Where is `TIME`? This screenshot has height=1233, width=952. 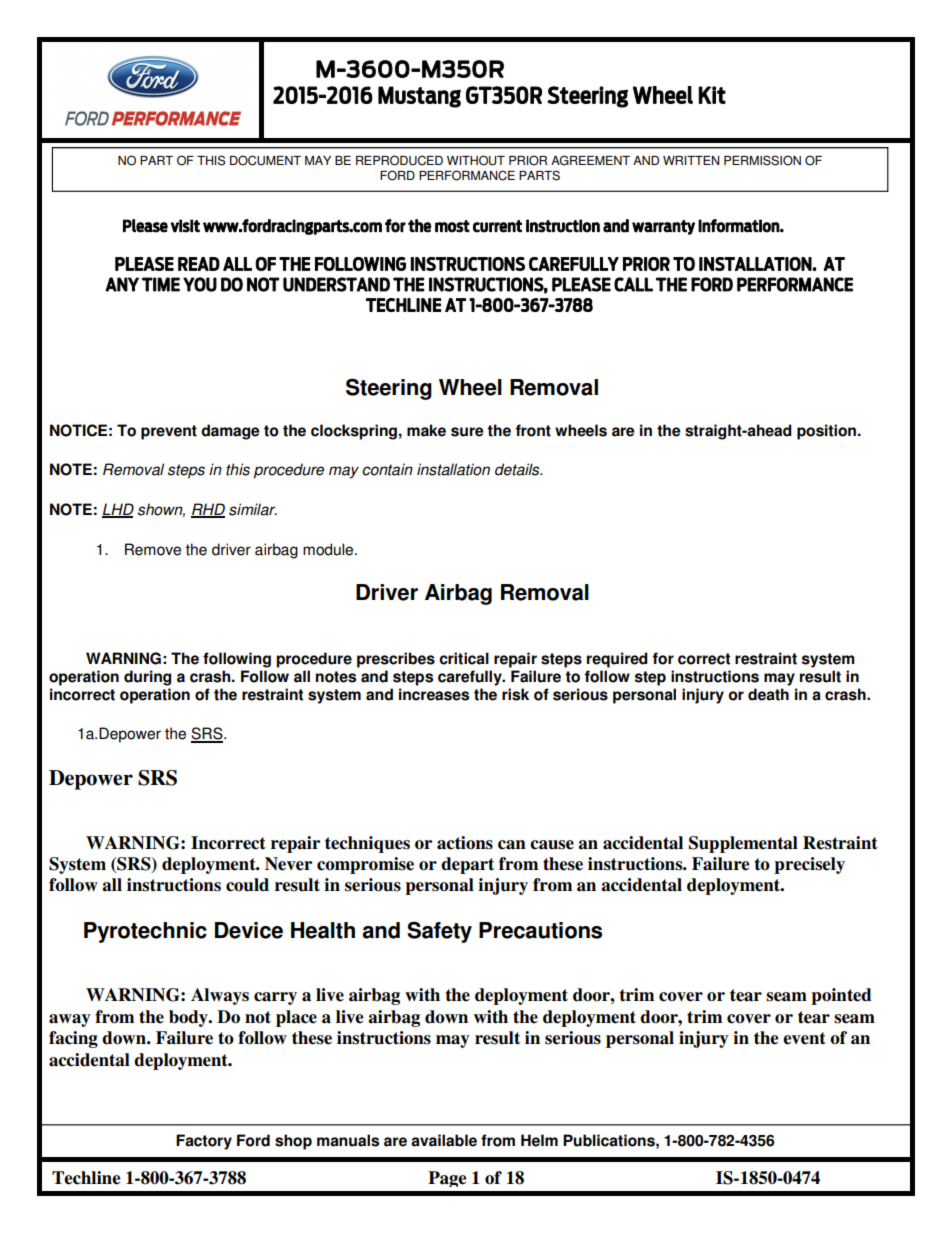
TIME is located at coordinates (161, 284).
